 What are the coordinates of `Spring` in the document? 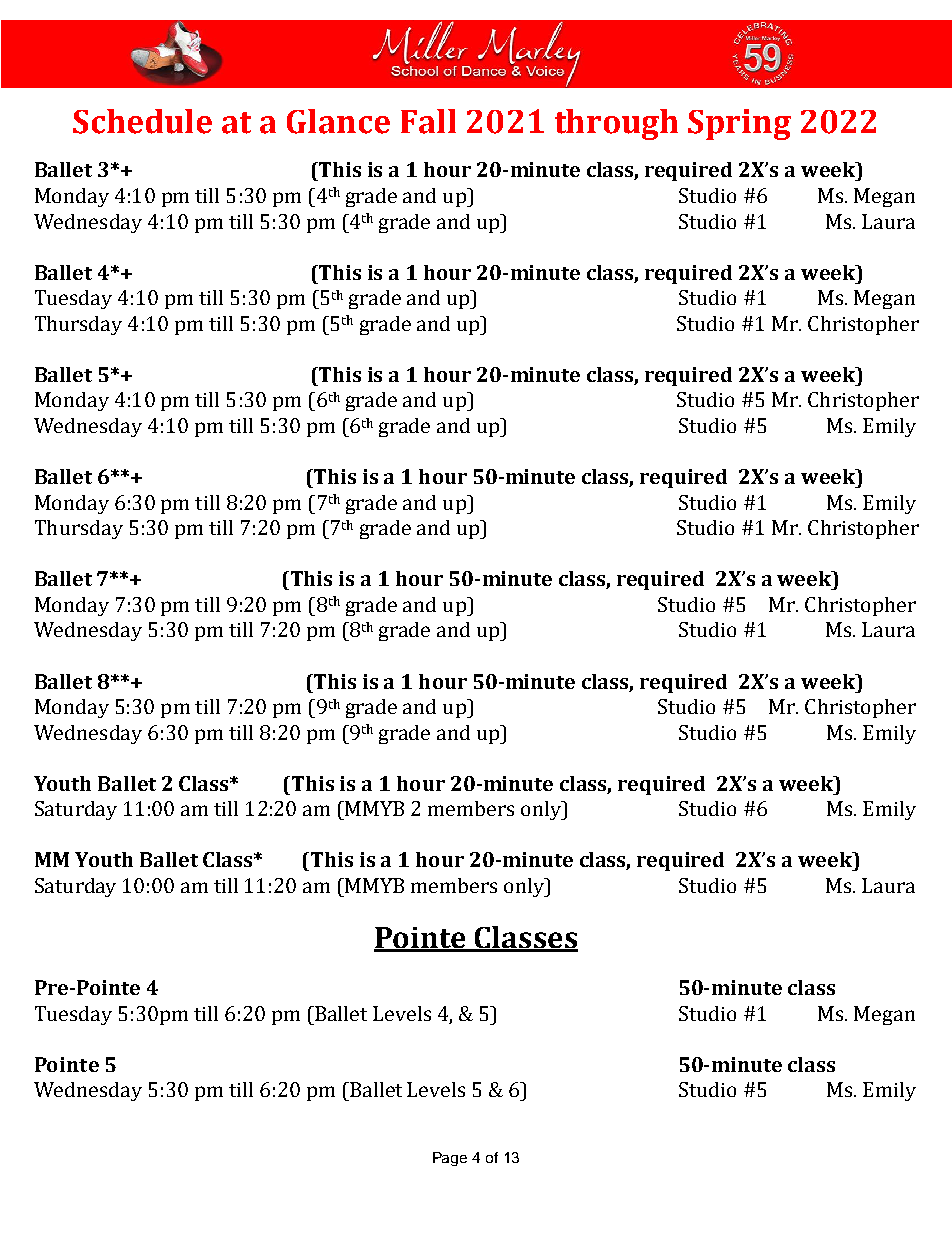 It's located at (739, 124).
